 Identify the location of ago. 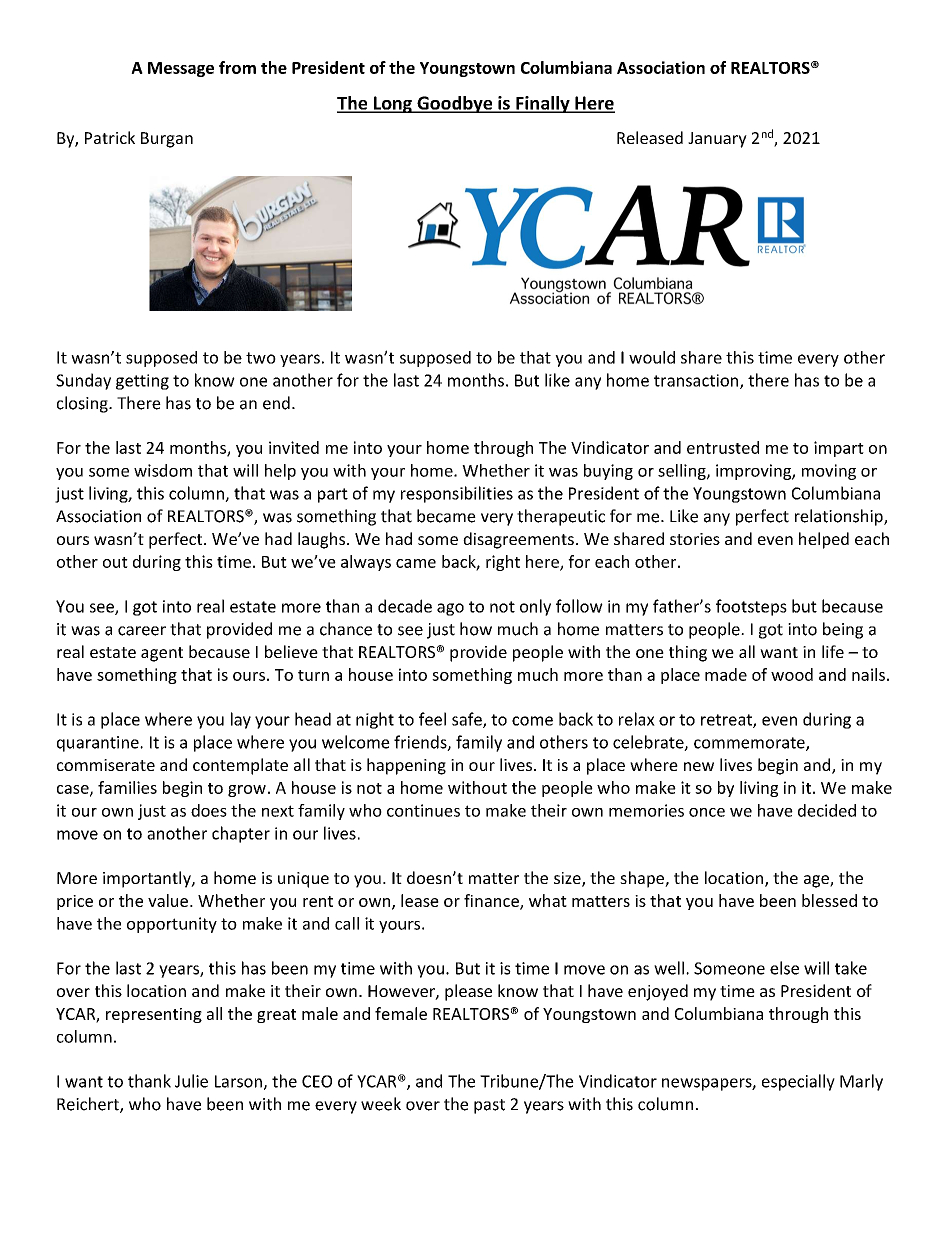
(450, 609).
